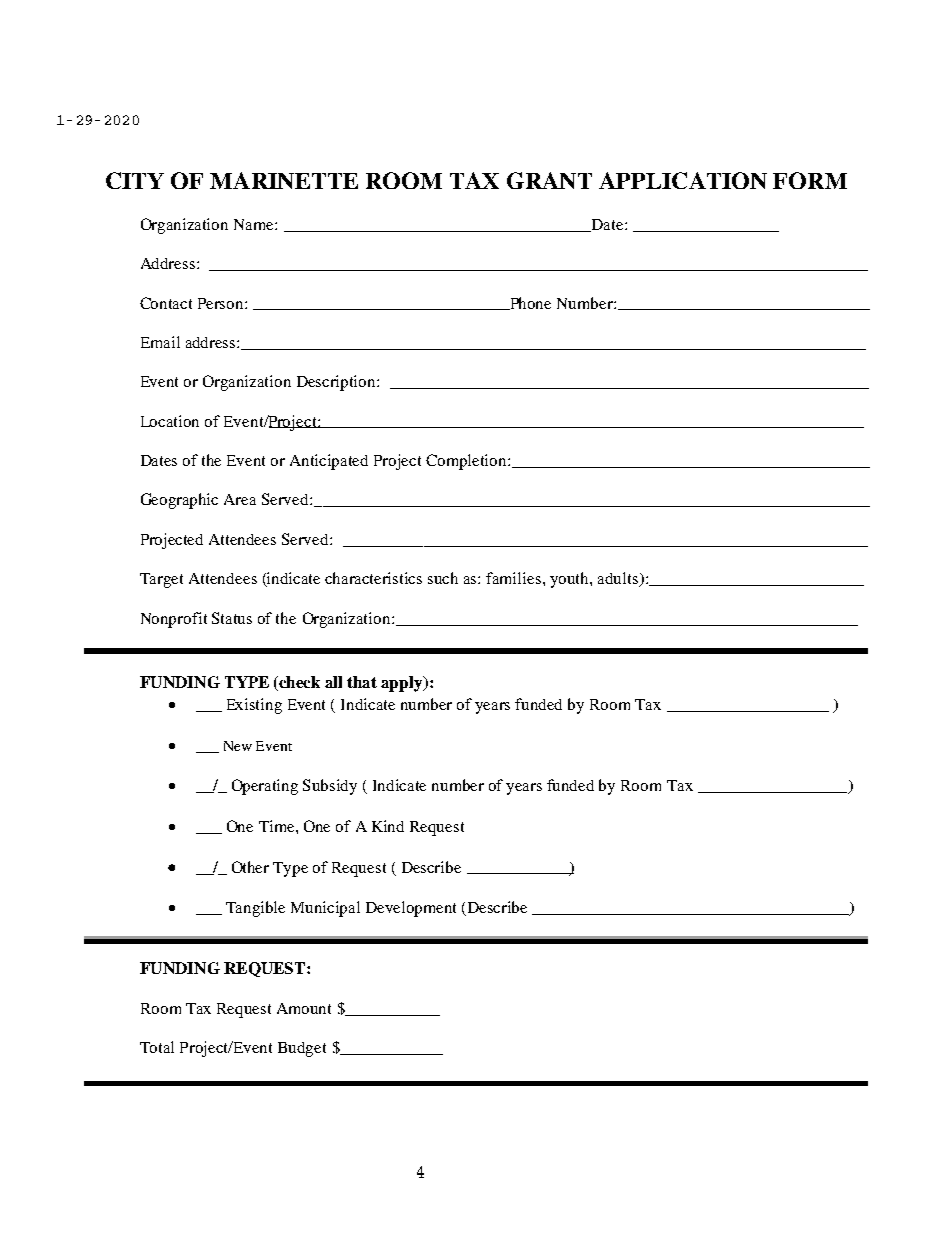  I want to click on MARINETTE, so click(284, 180).
